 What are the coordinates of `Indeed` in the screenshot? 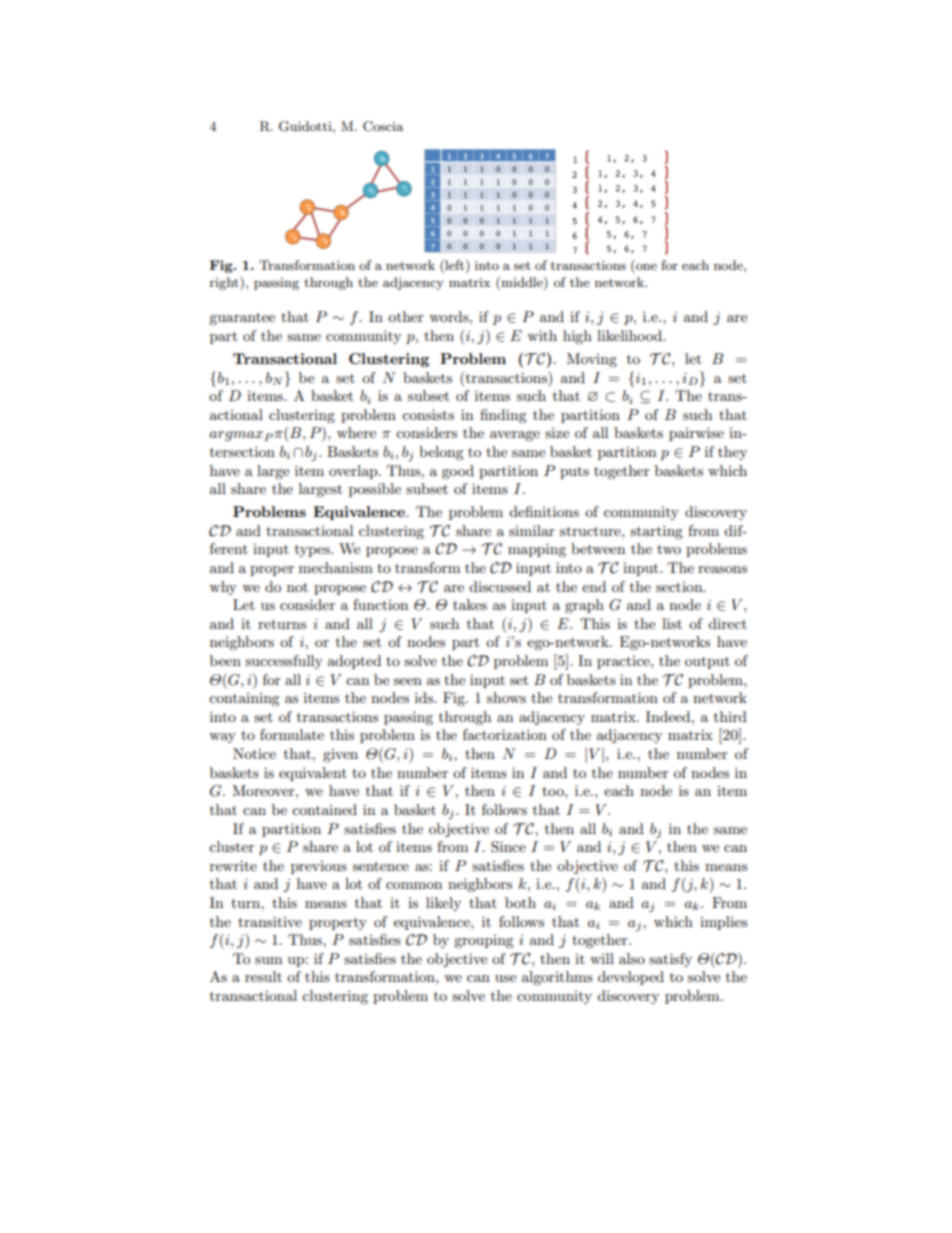 It's located at (669, 716).
